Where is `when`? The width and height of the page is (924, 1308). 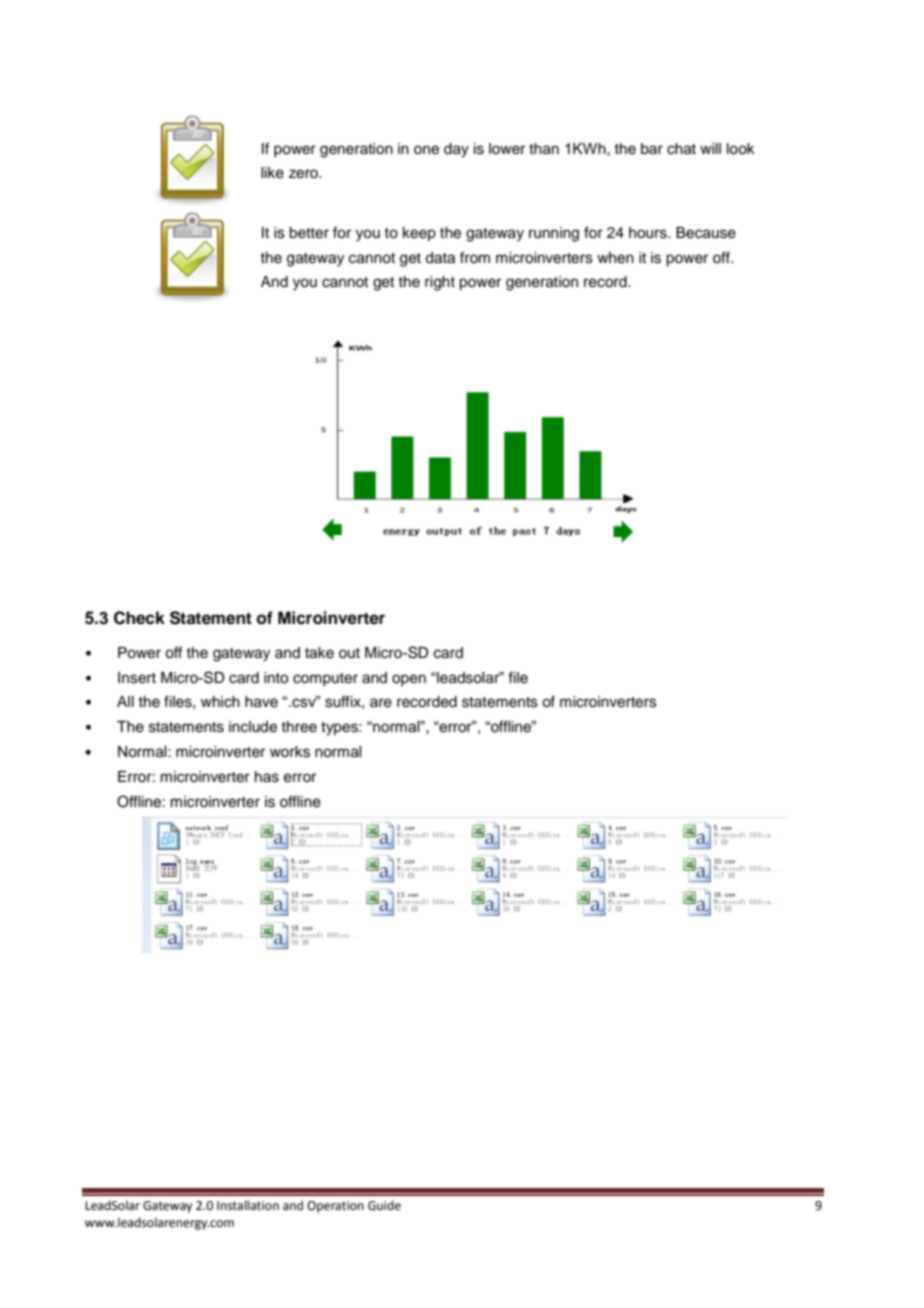 when is located at coordinates (615, 258).
